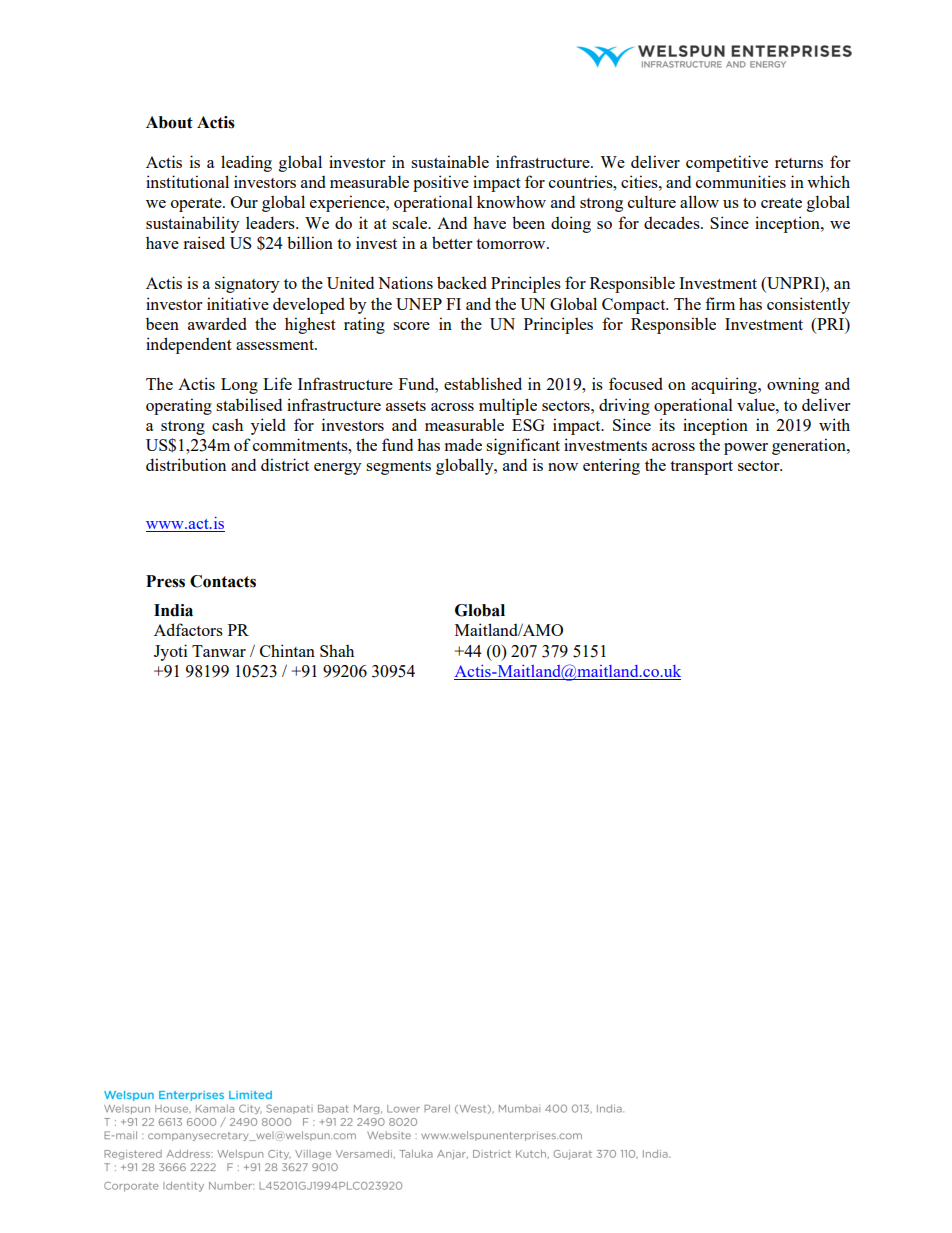 Image resolution: width=952 pixels, height=1233 pixels. I want to click on transport, so click(701, 468).
